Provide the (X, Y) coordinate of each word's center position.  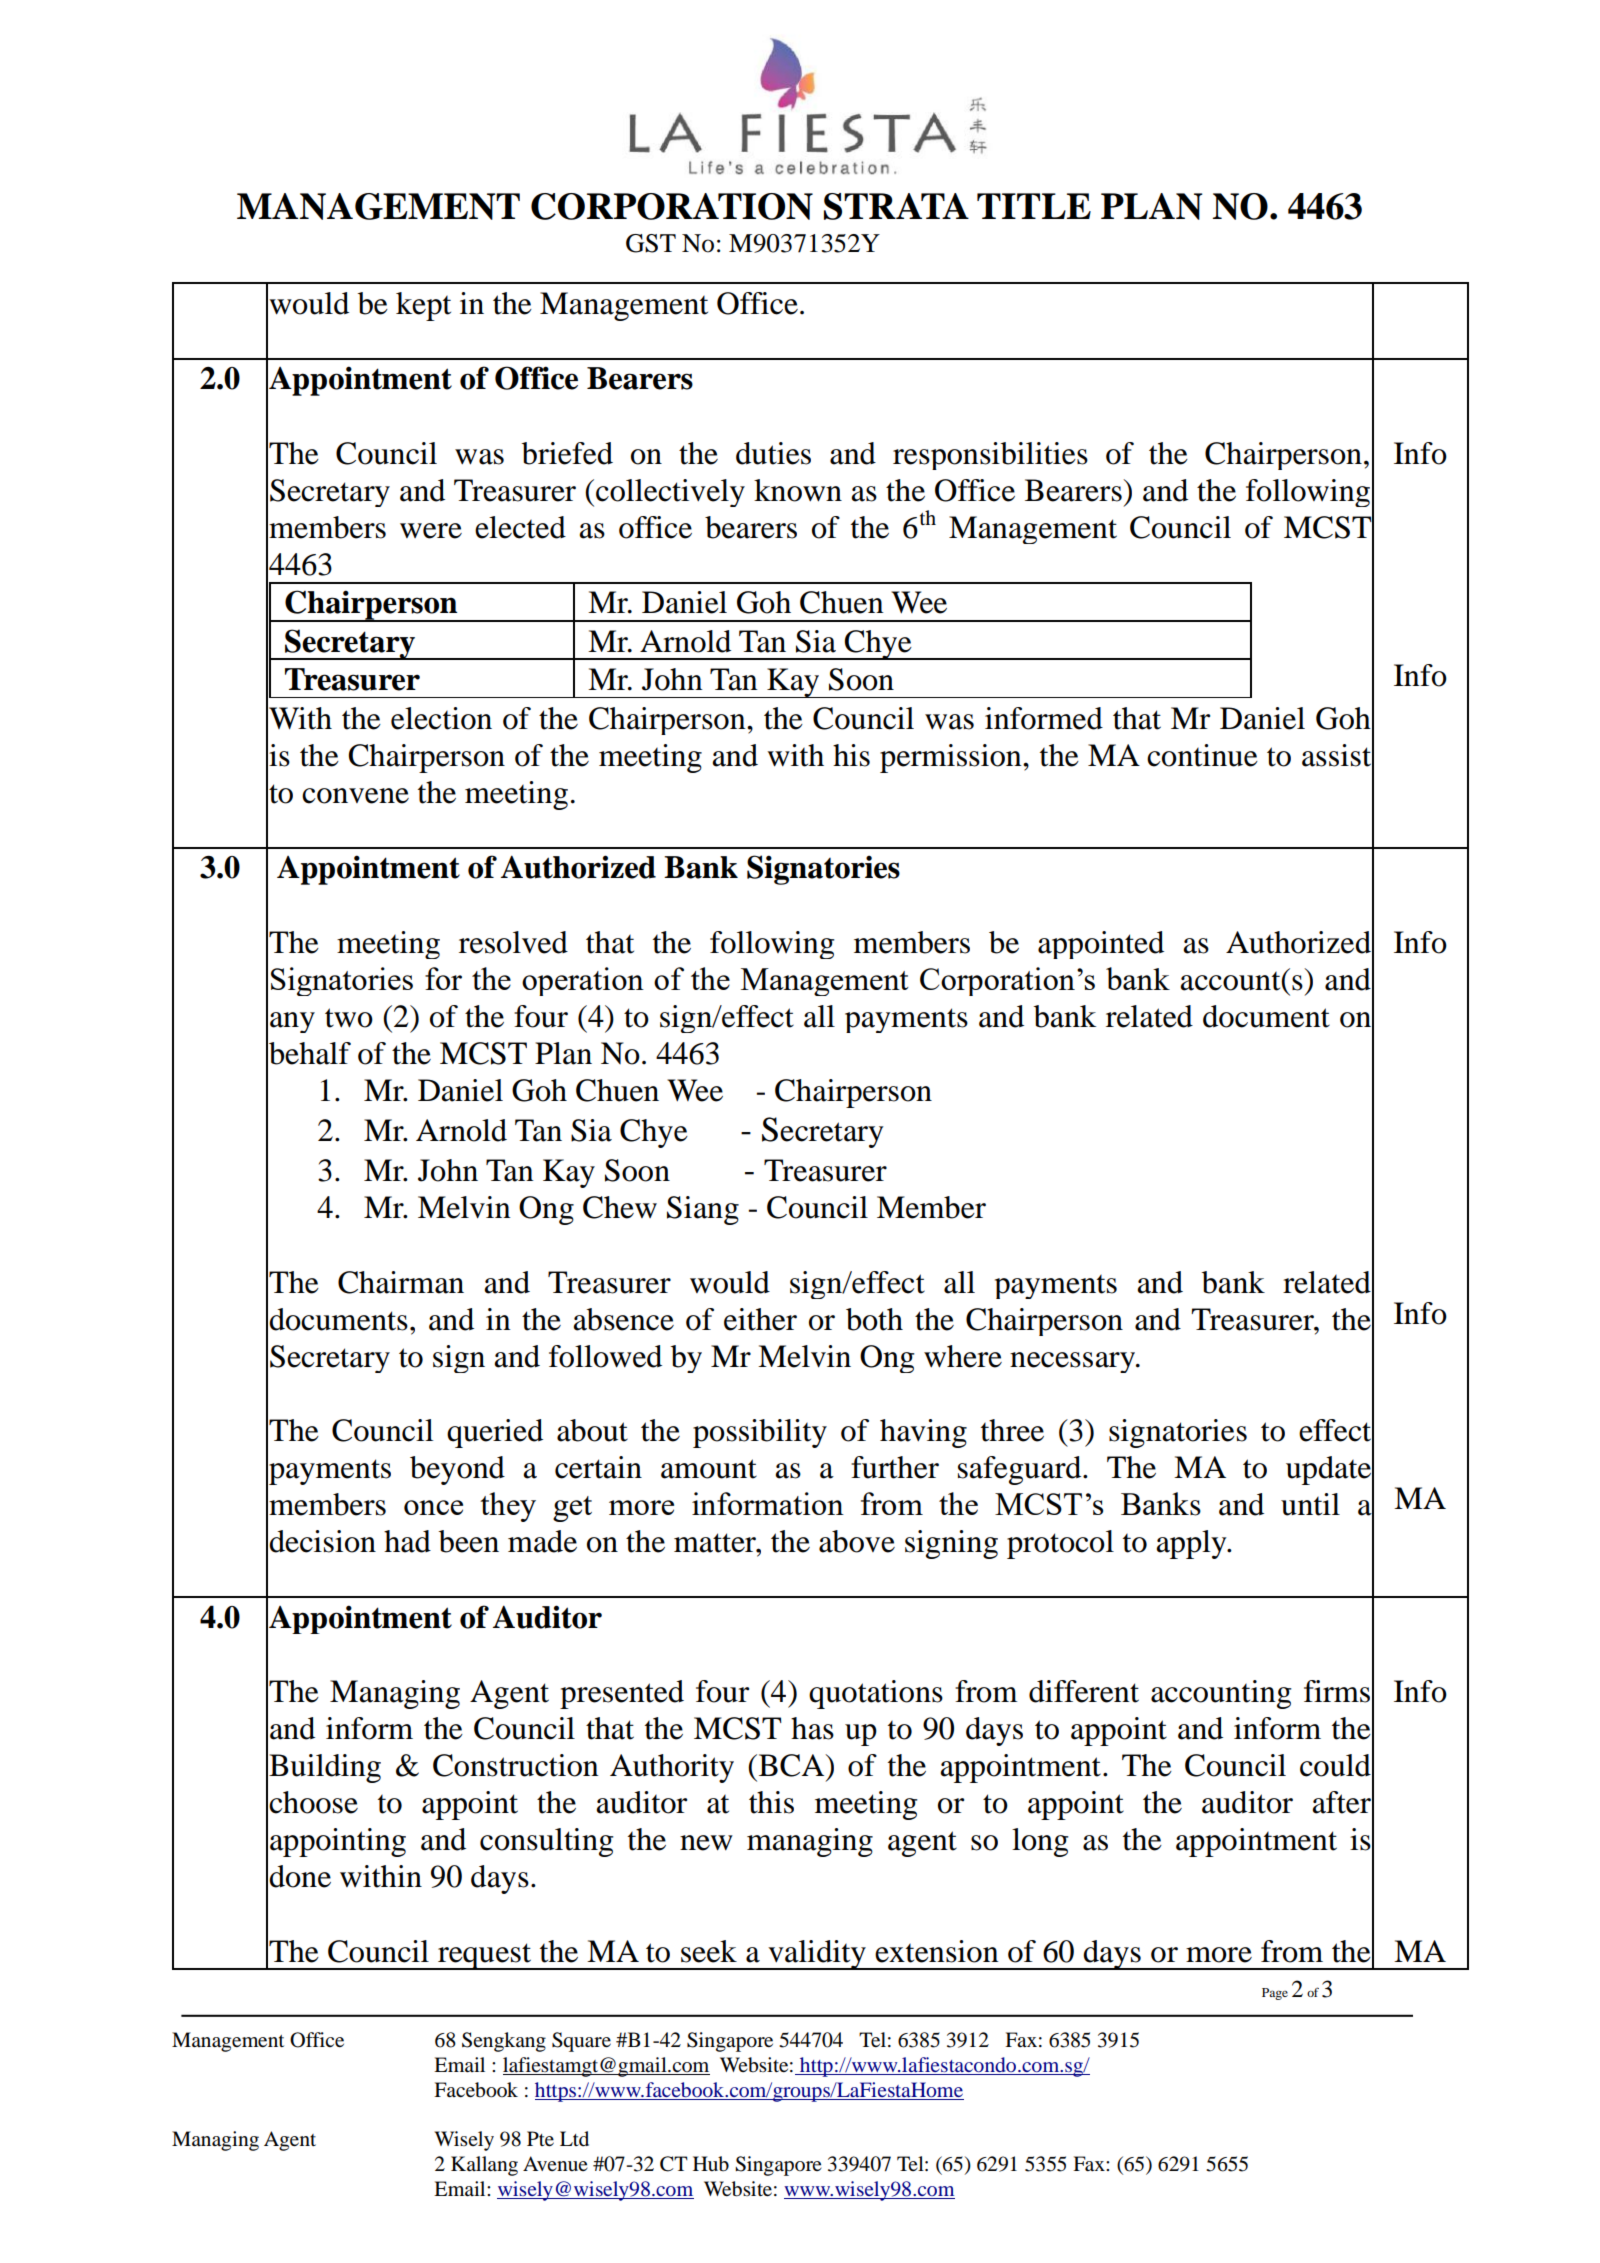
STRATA (896, 206)
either (760, 1319)
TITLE (1034, 206)
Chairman (401, 1282)
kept (423, 306)
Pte (540, 2139)
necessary (1073, 1362)
